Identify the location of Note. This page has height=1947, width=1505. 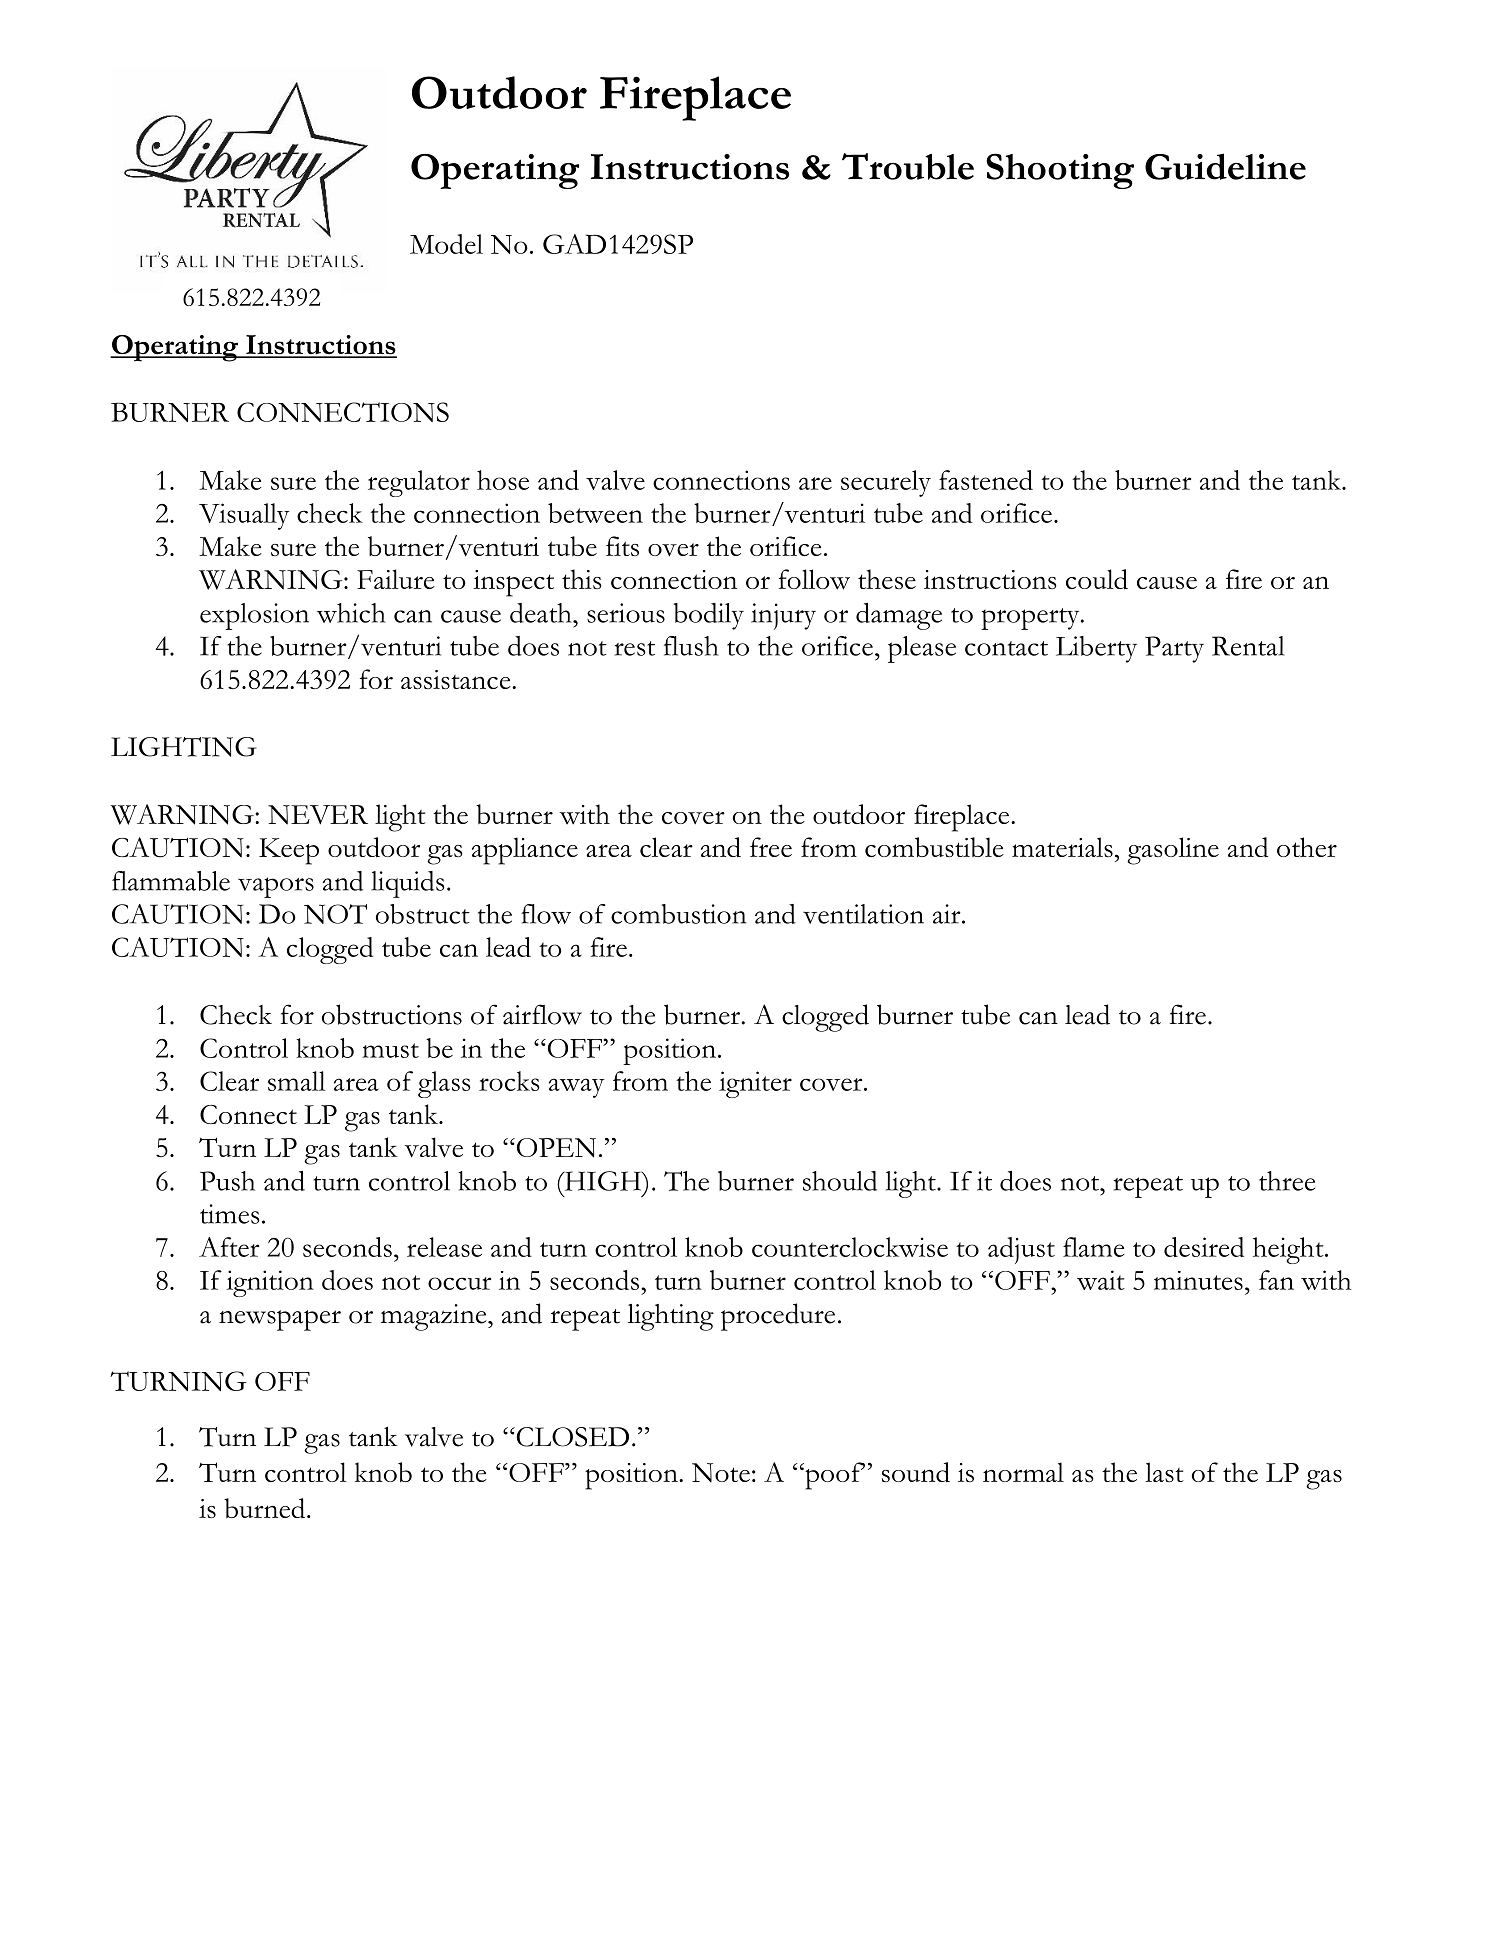
(721, 1473).
